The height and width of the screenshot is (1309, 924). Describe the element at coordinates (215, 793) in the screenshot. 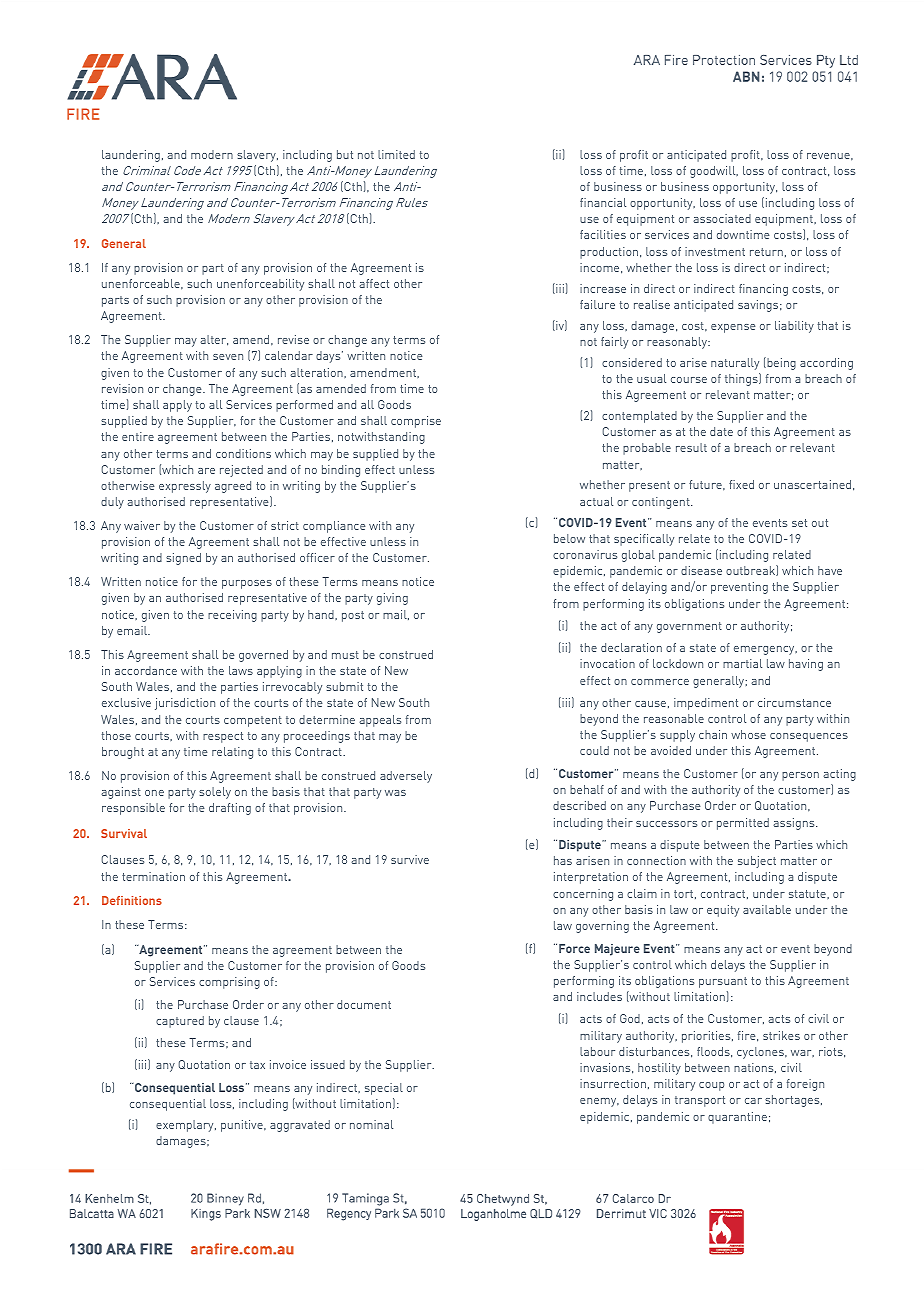

I see `solely` at that location.
